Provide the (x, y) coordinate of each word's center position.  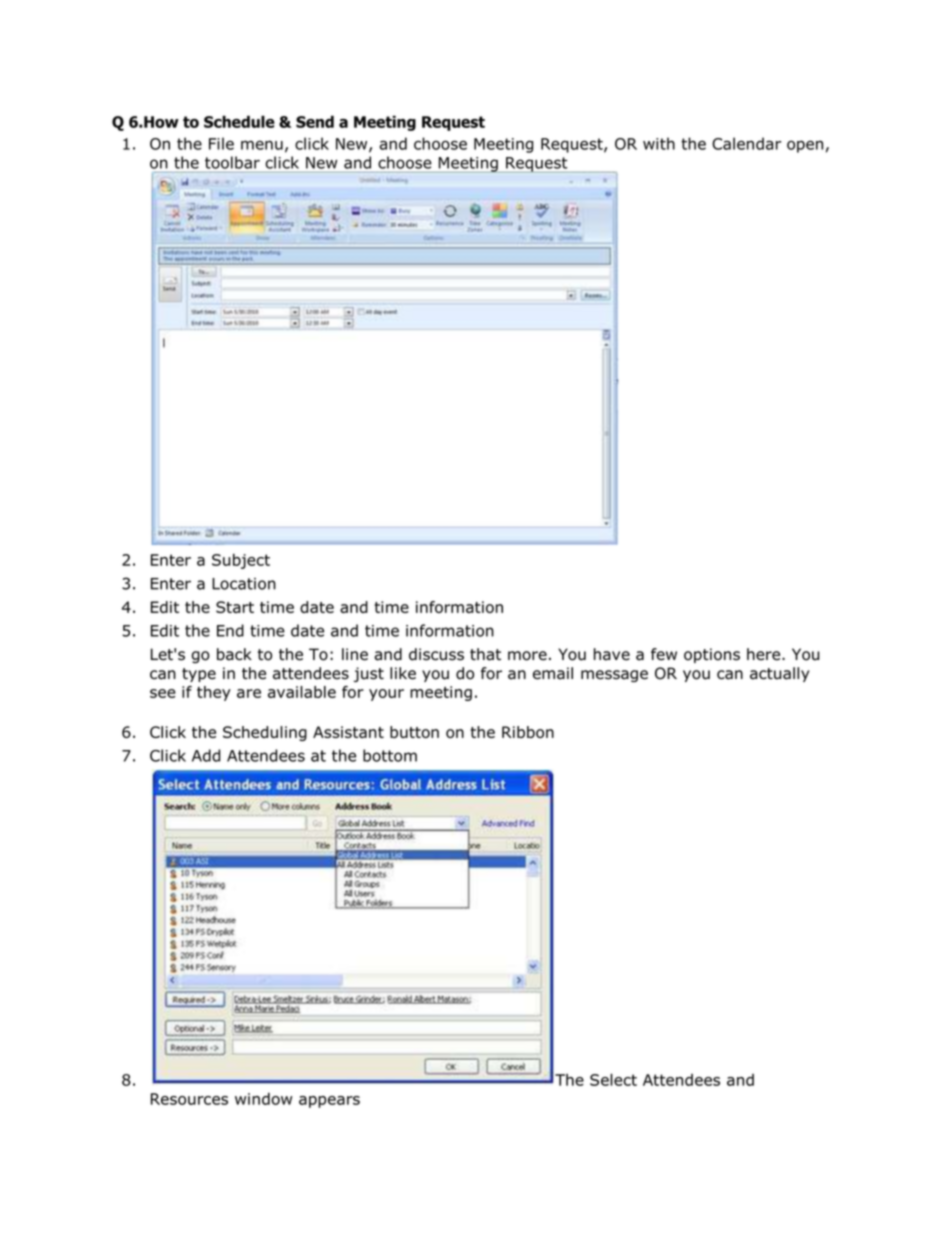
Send (315, 121)
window (263, 1099)
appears (329, 1102)
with (659, 143)
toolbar (232, 162)
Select (613, 1079)
